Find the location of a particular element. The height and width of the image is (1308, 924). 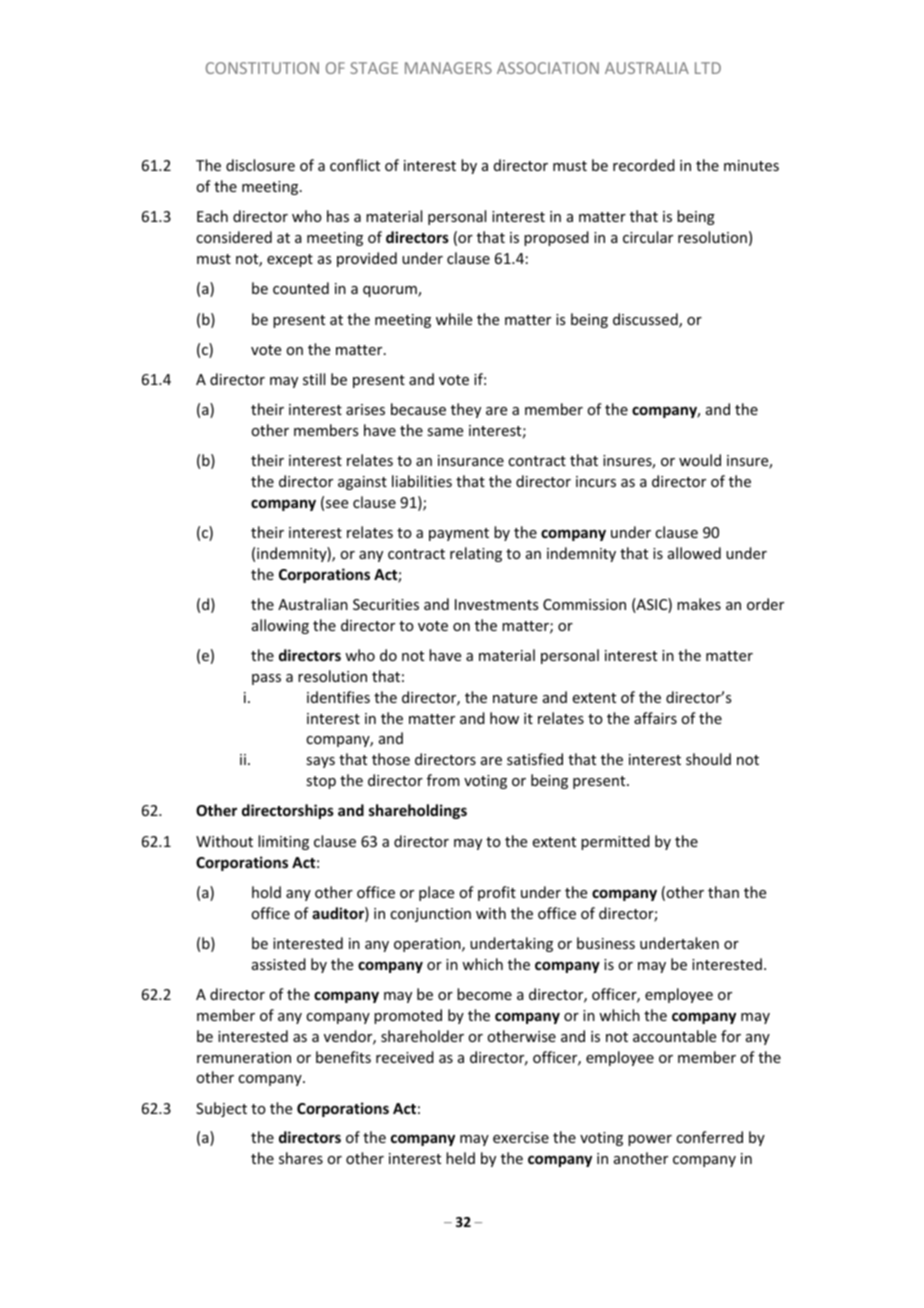

shares is located at coordinates (301, 1158).
